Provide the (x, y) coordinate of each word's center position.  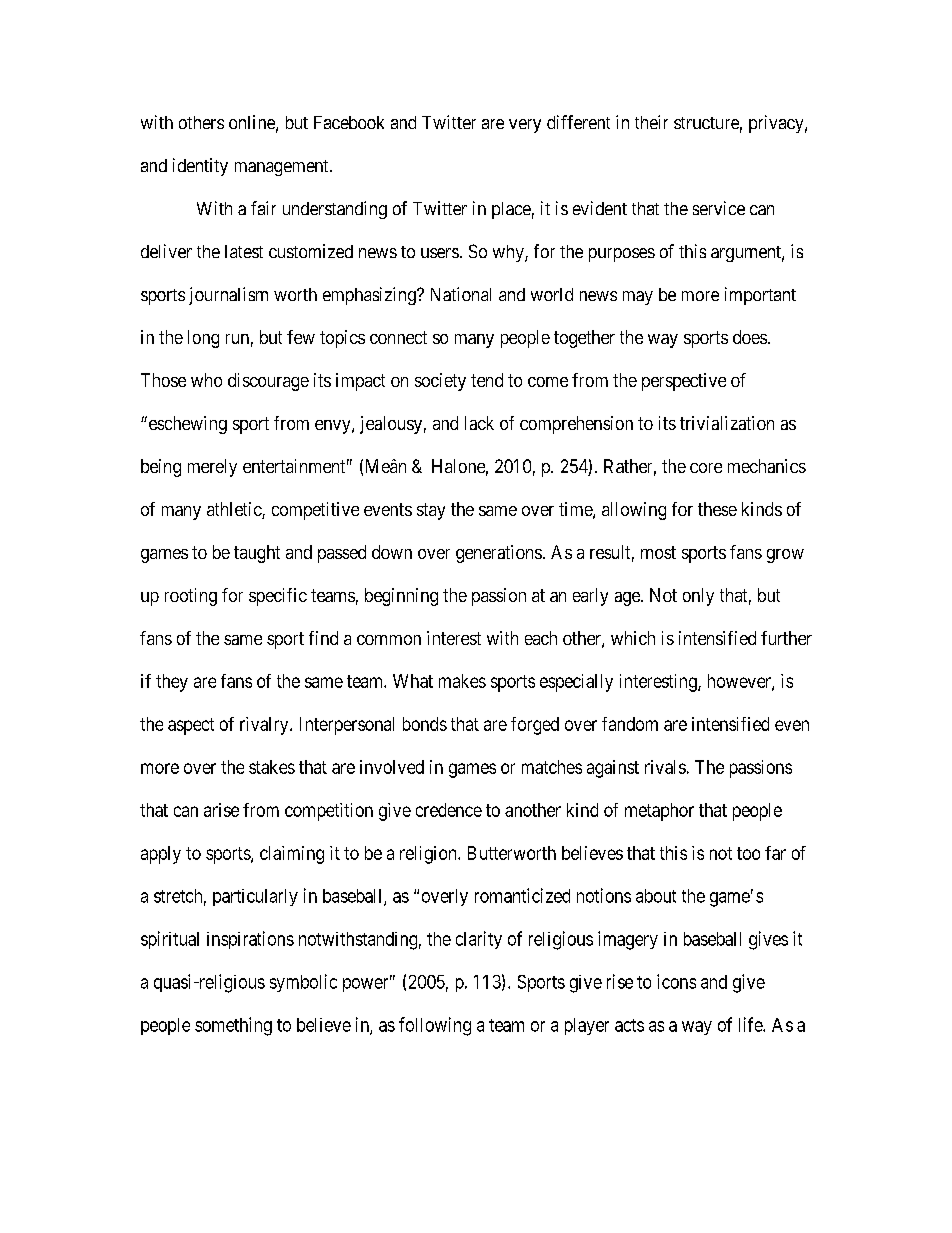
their (651, 122)
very (525, 126)
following (435, 1026)
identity (200, 167)
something (233, 1026)
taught (257, 554)
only (698, 597)
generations (499, 554)
